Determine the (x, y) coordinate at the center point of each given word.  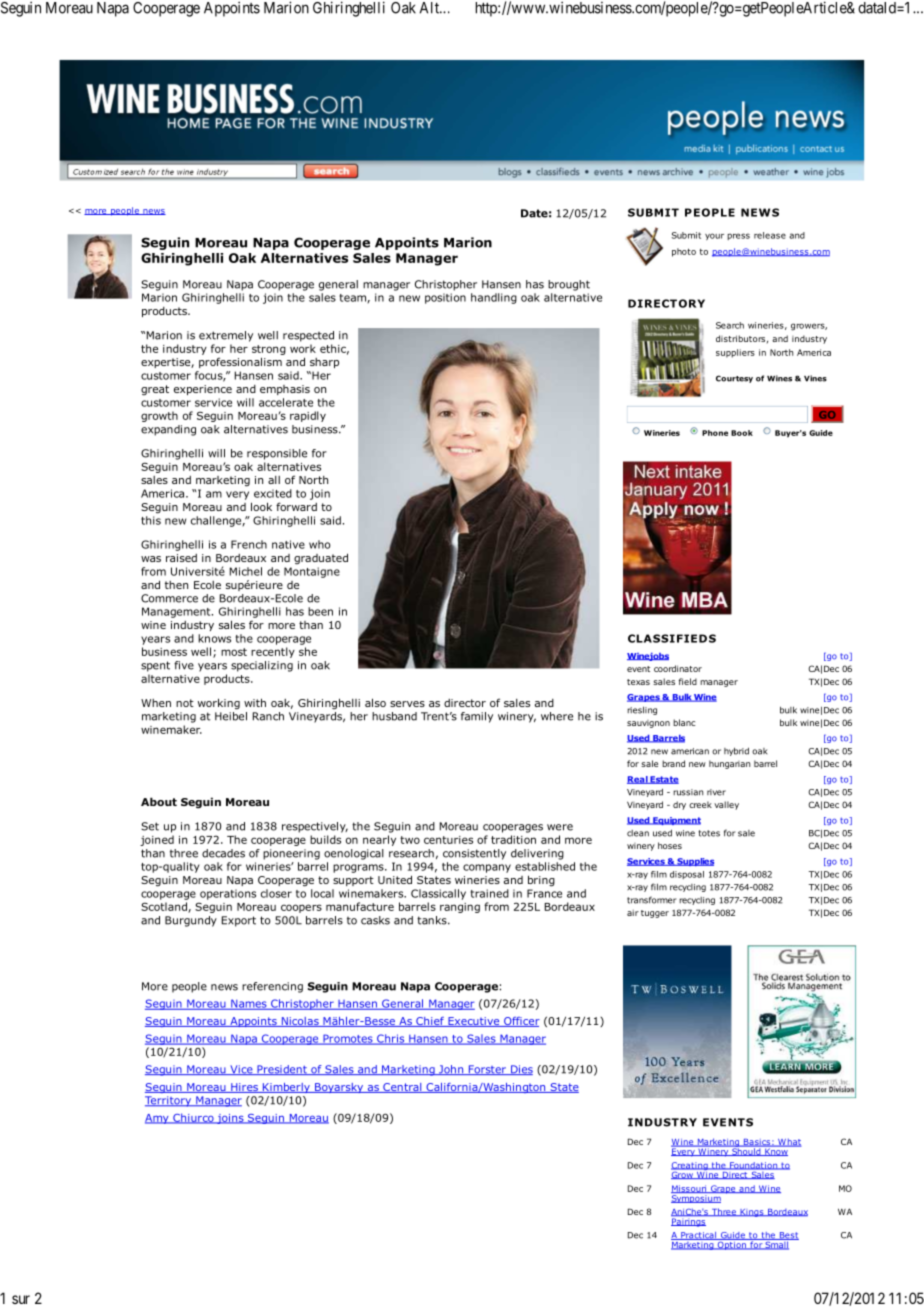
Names (249, 1004)
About (159, 801)
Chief (430, 1022)
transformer (651, 900)
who (320, 544)
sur (21, 1299)
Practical (699, 1236)
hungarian (729, 764)
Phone (715, 433)
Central (402, 1088)
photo (684, 252)
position (445, 298)
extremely (226, 336)
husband (394, 716)
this (151, 520)
